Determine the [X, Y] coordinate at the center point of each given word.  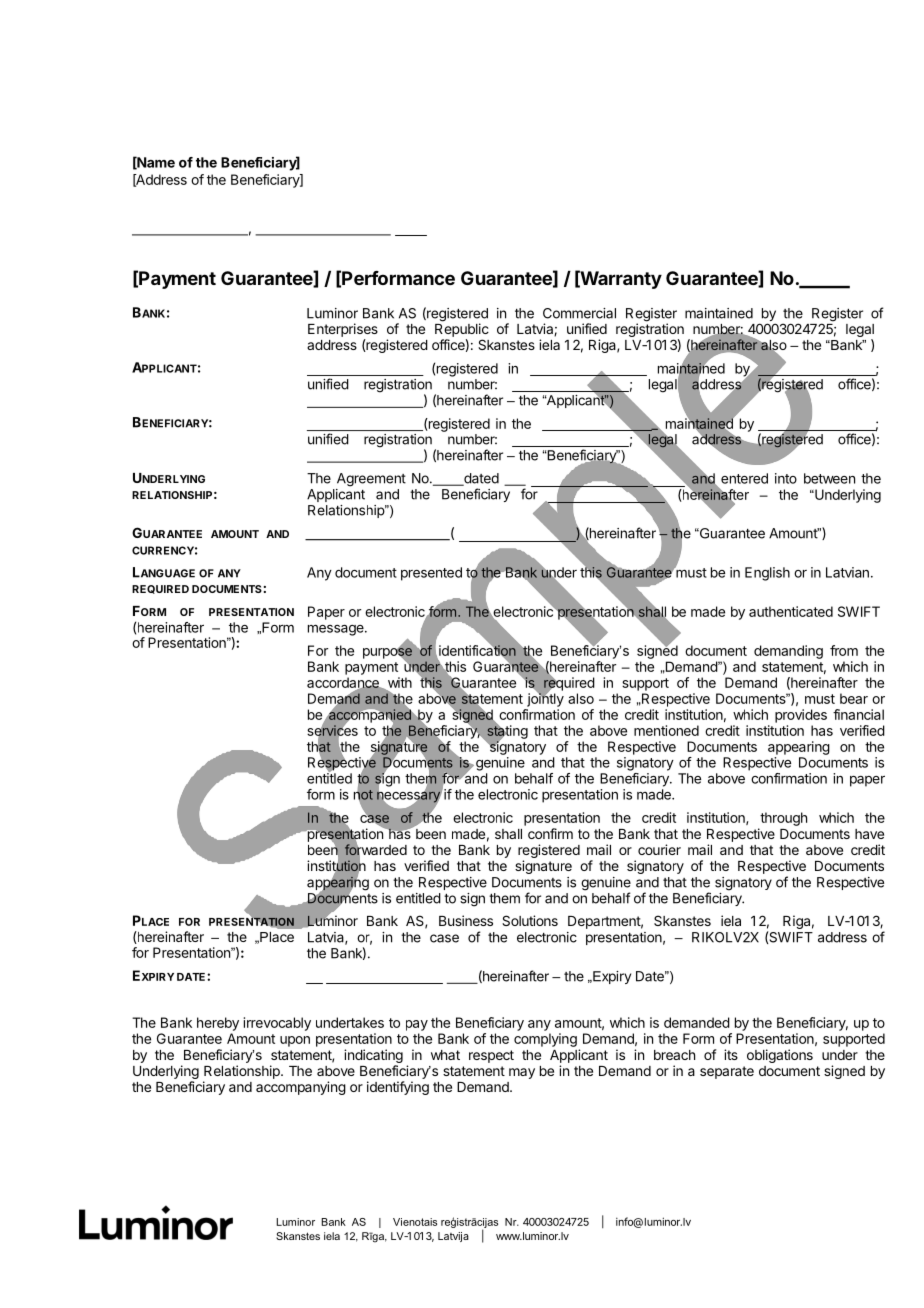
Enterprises [343, 330]
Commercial [579, 313]
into [786, 478]
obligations [780, 1056]
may [522, 1073]
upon [295, 1041]
